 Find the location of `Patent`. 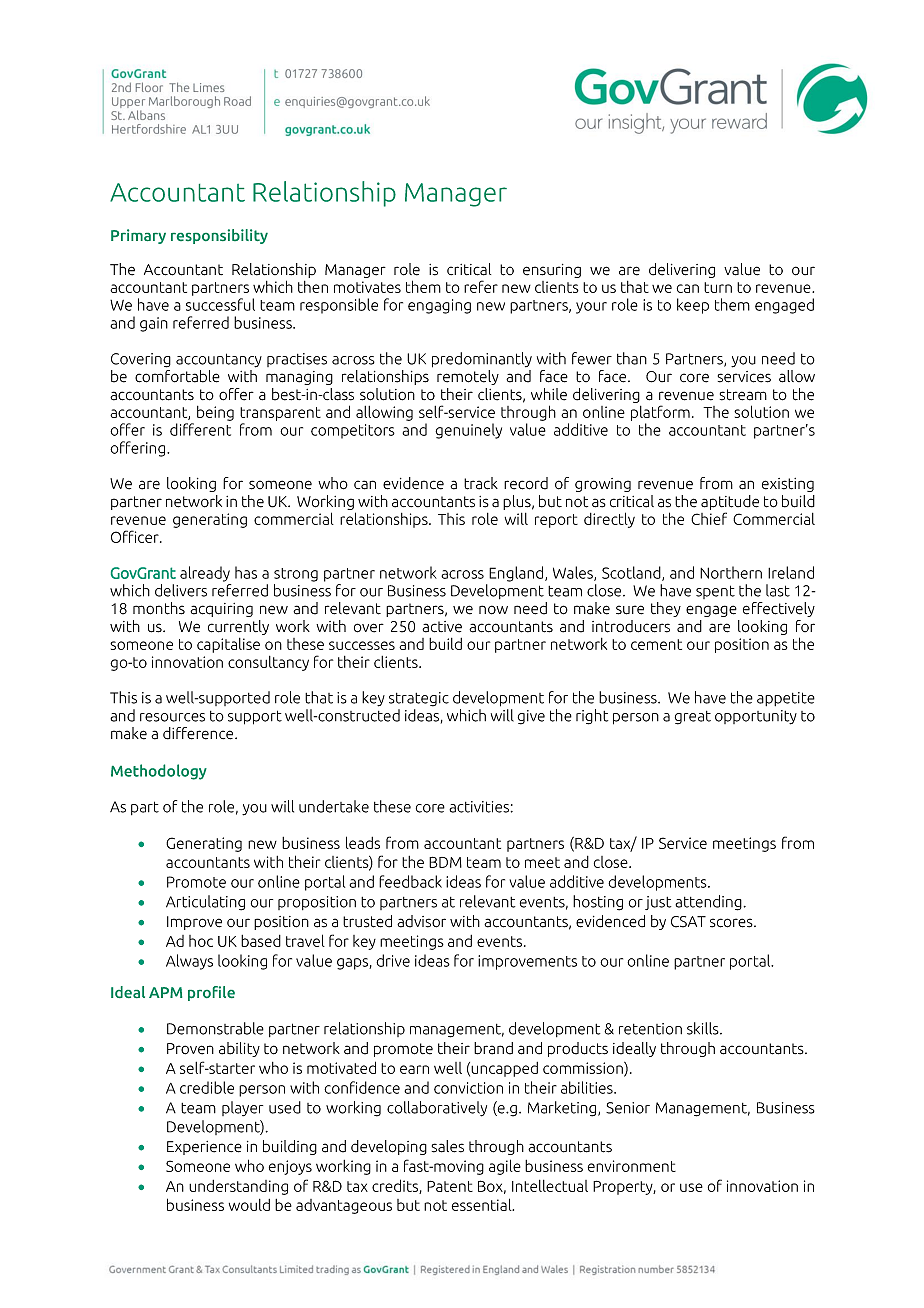

Patent is located at coordinates (450, 1186).
